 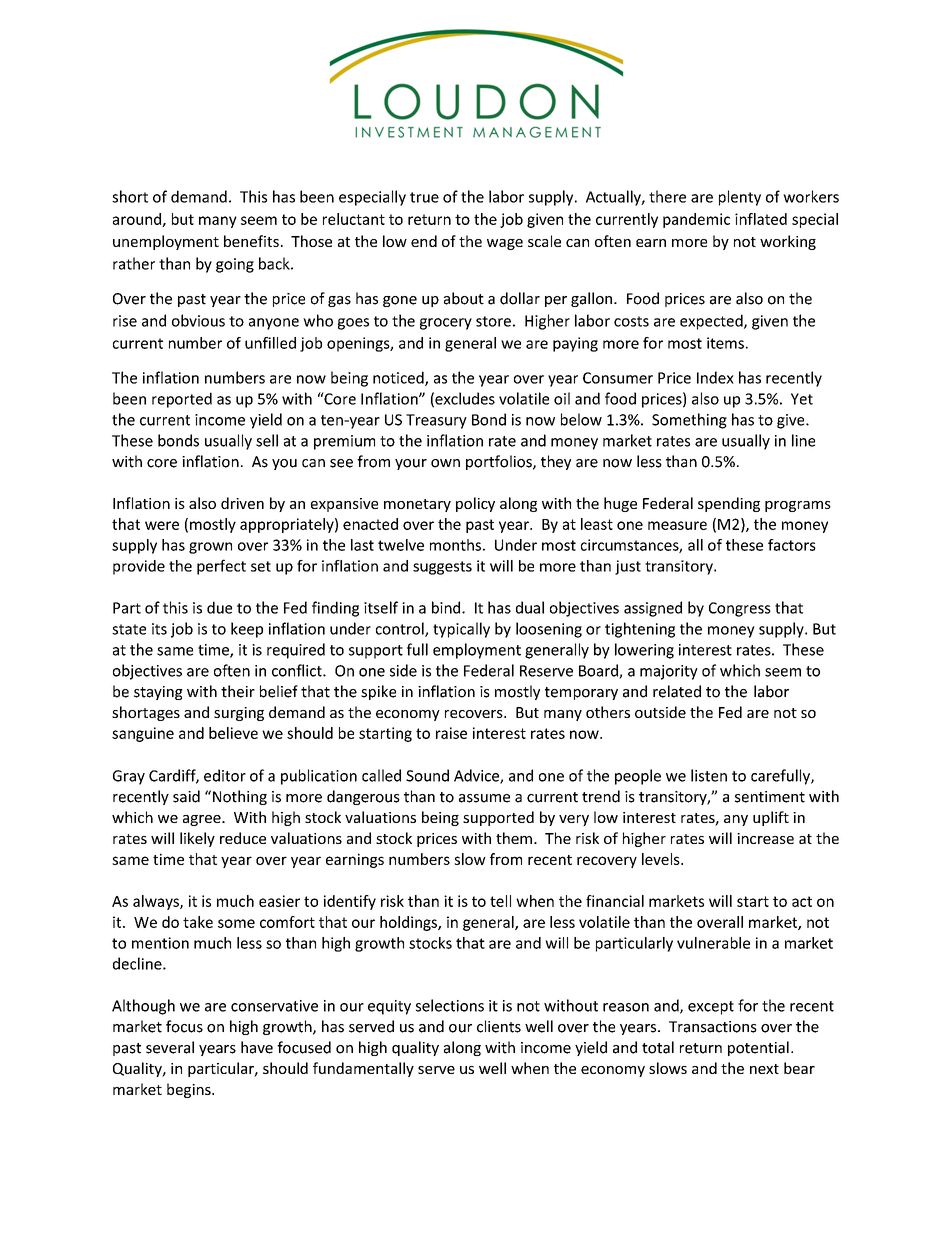 I want to click on typically, so click(x=461, y=630).
